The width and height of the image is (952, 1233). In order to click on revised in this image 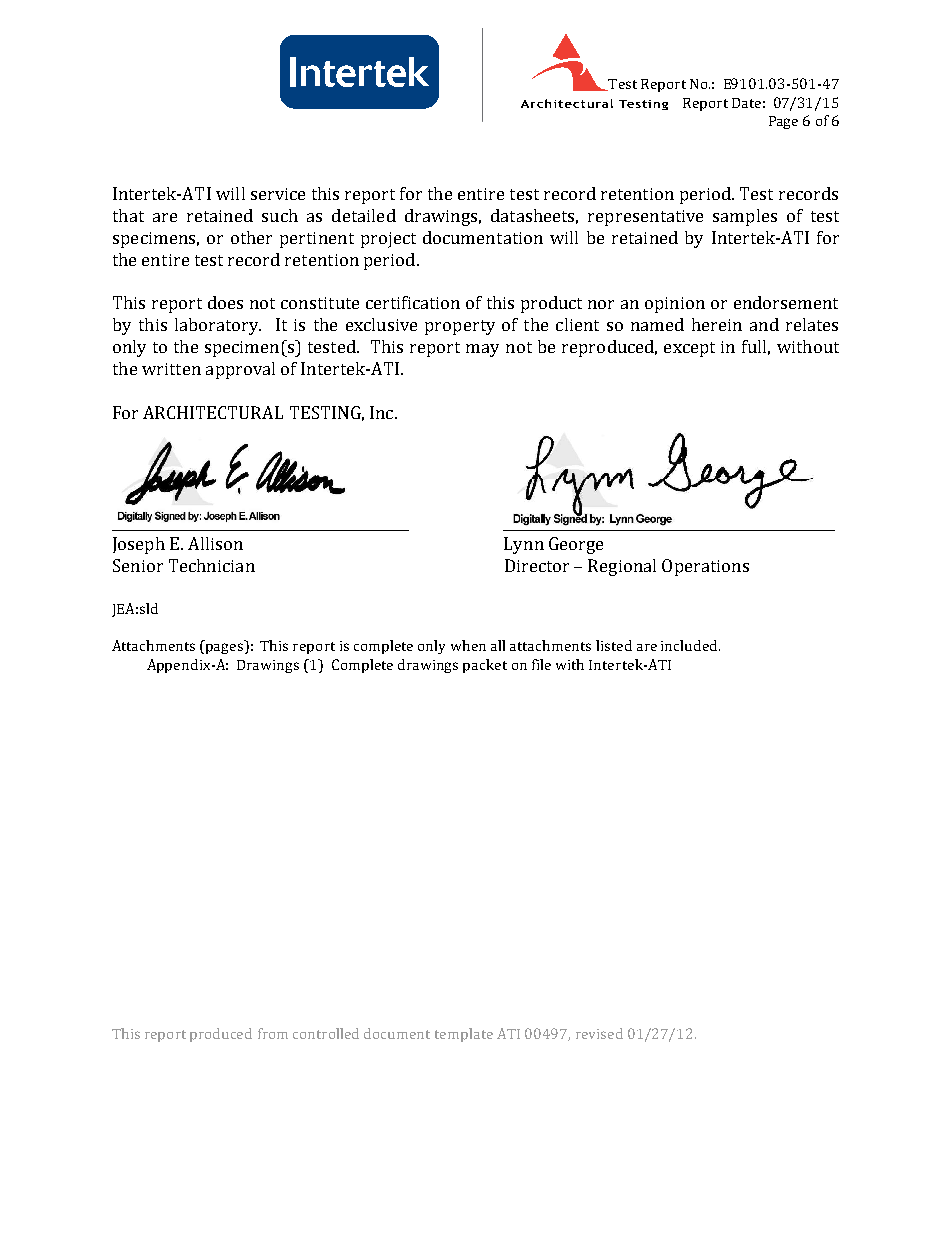, I will do `click(599, 1033)`.
